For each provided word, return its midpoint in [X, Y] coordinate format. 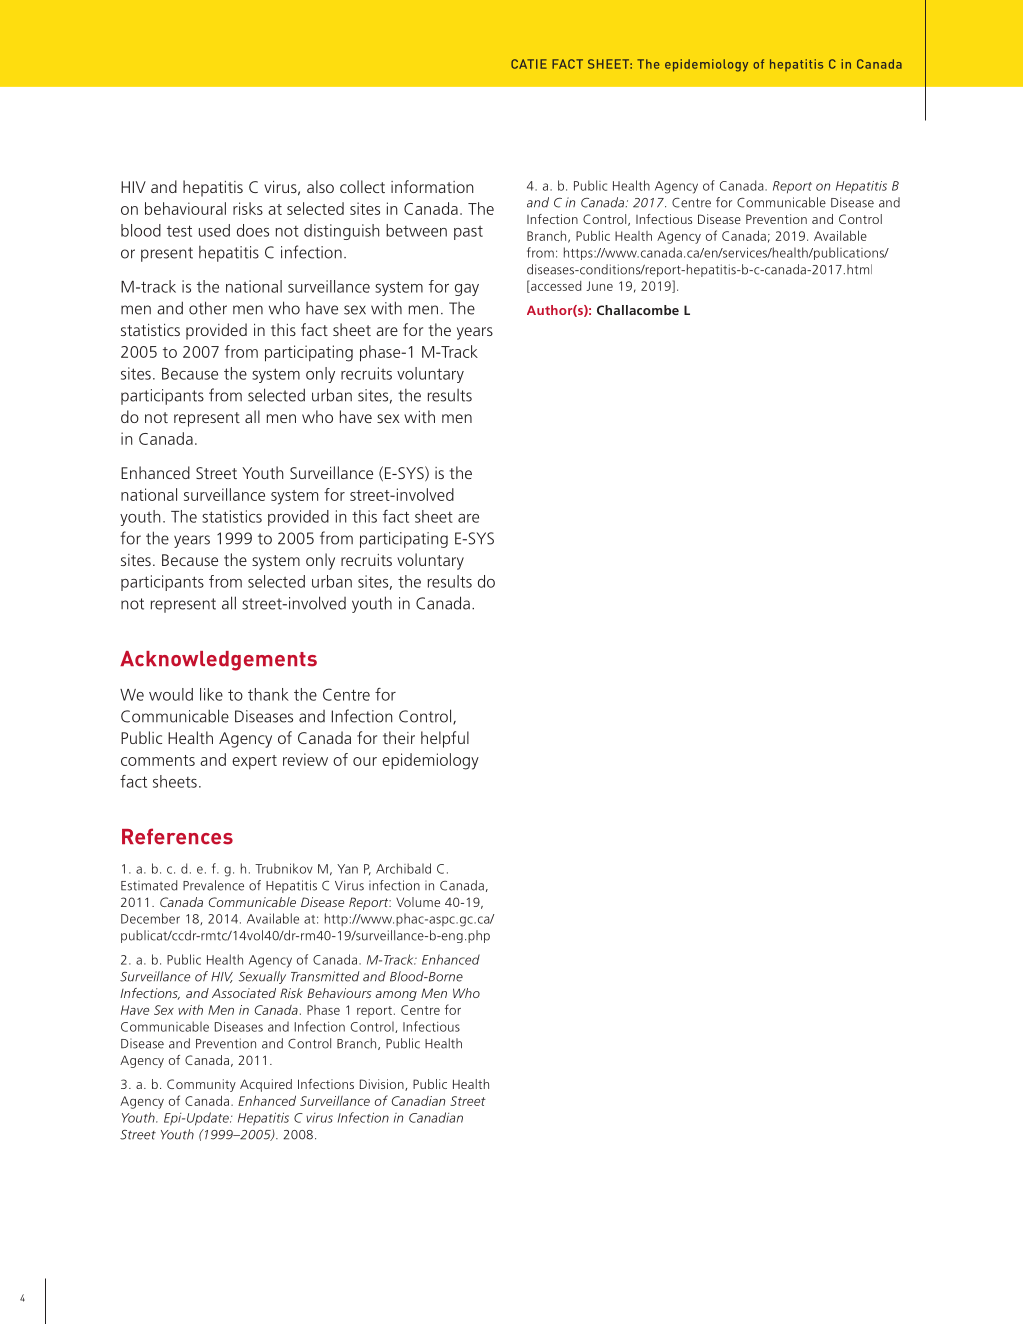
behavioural [185, 208]
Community [201, 1085]
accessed [555, 287]
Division [383, 1085]
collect [362, 186]
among [396, 996]
